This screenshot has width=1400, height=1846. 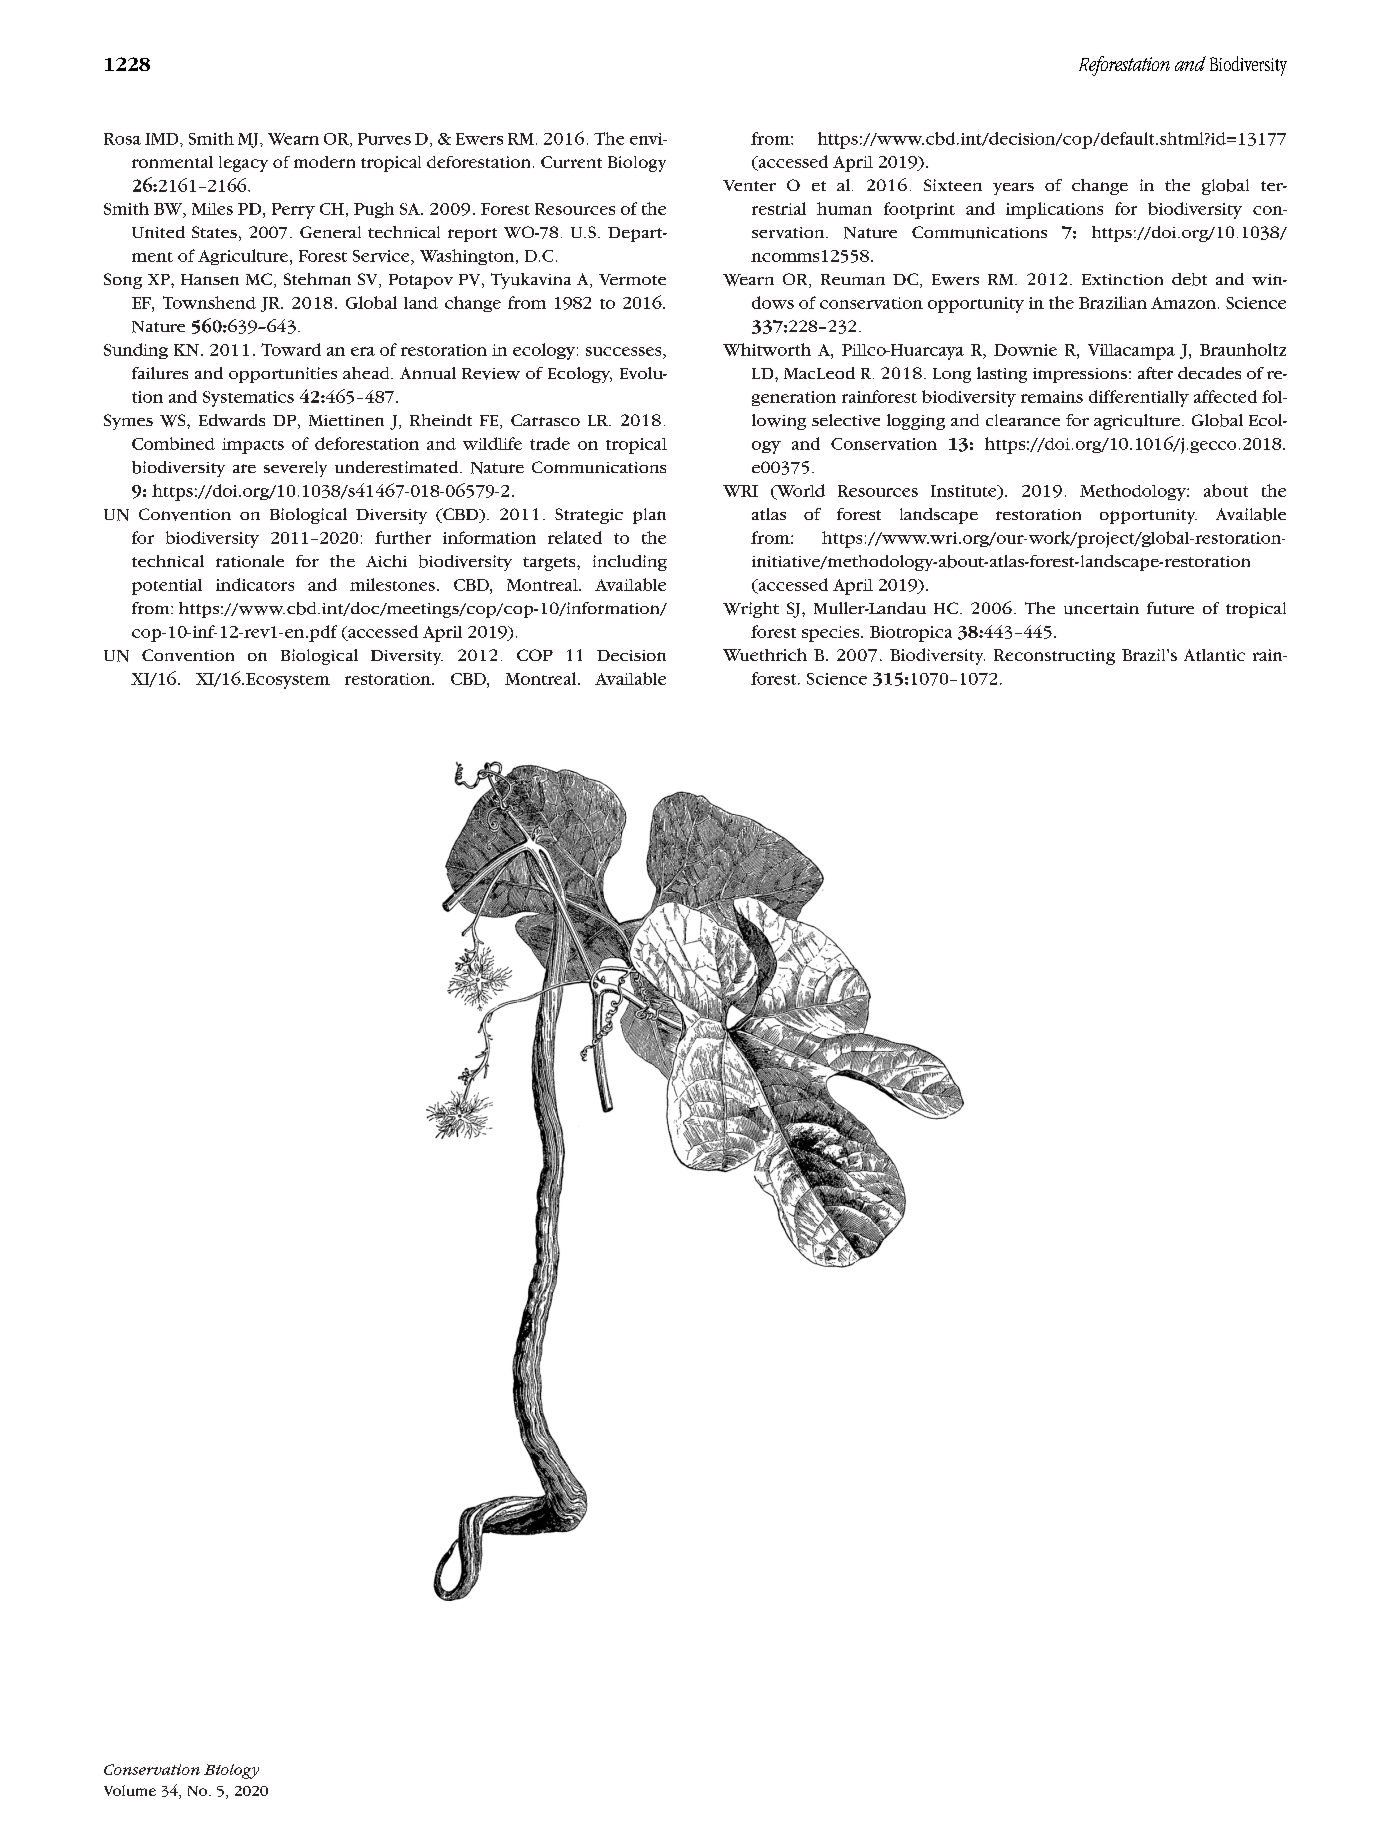 I want to click on Aichi, so click(x=386, y=561).
